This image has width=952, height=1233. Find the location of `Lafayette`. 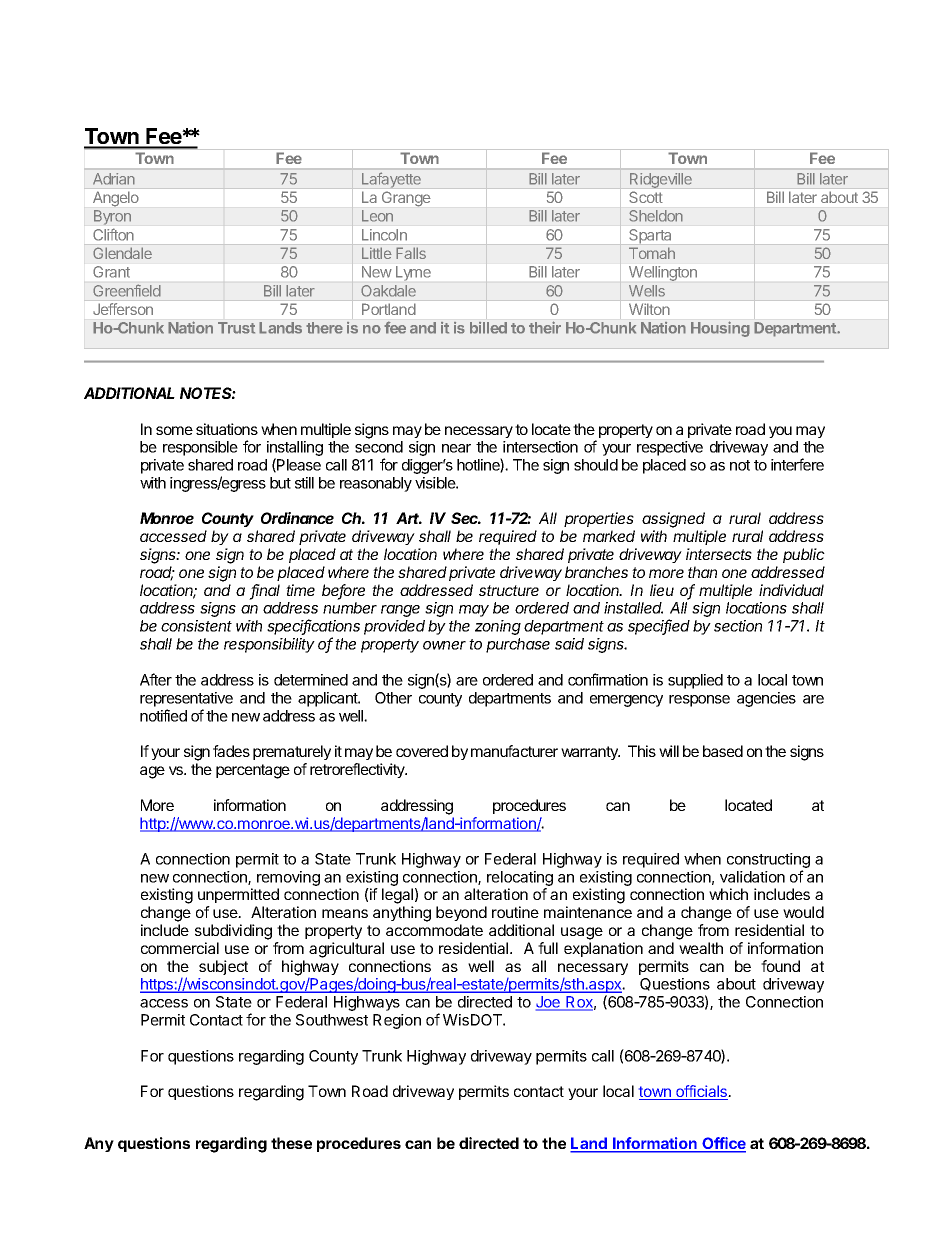

Lafayette is located at coordinates (391, 180).
